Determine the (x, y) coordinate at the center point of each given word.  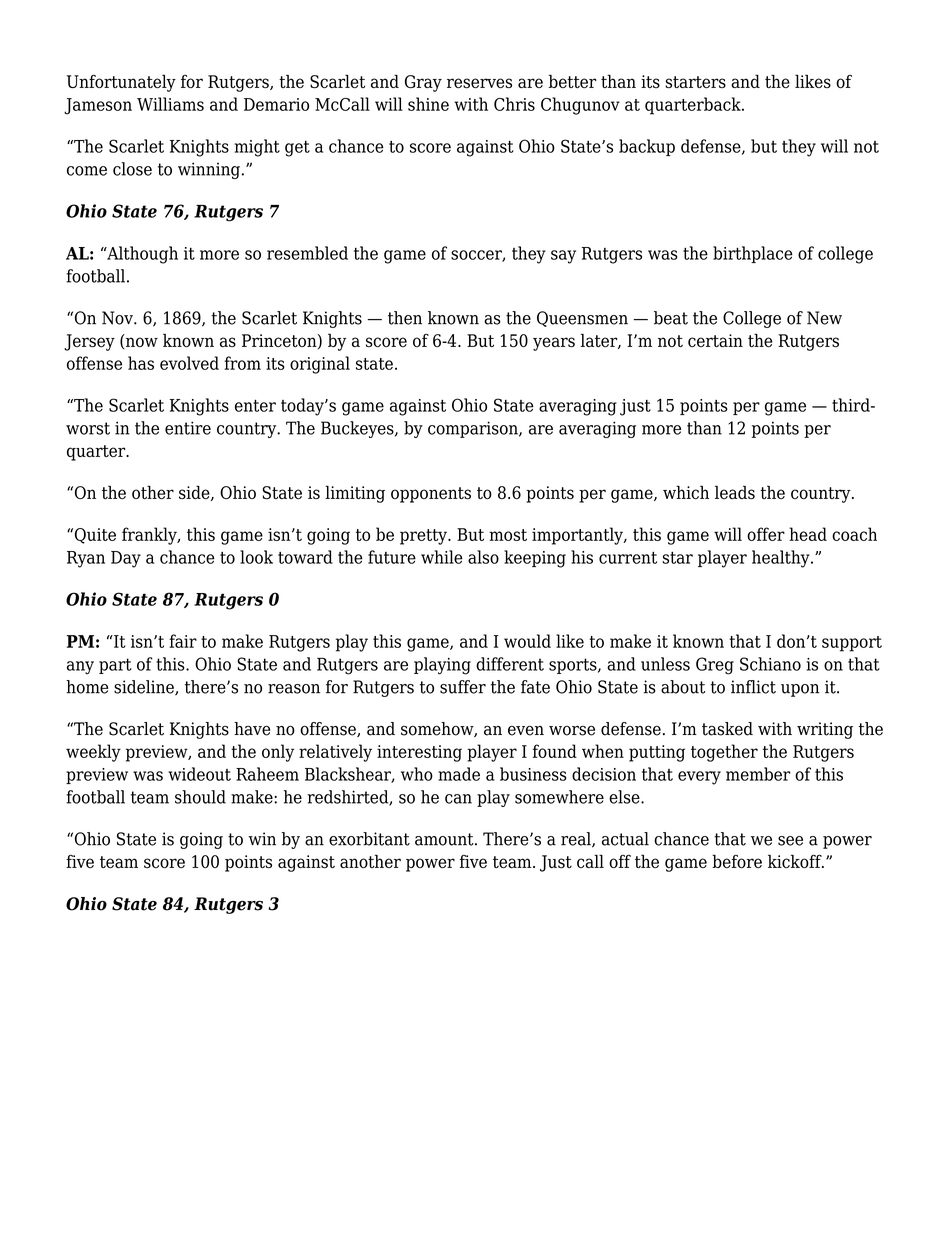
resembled (307, 253)
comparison (474, 429)
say (563, 257)
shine (428, 104)
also (483, 557)
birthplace (753, 254)
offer (766, 534)
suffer (463, 687)
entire (188, 428)
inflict (753, 687)
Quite (94, 536)
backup (647, 147)
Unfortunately (121, 83)
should (200, 797)
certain (715, 340)
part (115, 666)
